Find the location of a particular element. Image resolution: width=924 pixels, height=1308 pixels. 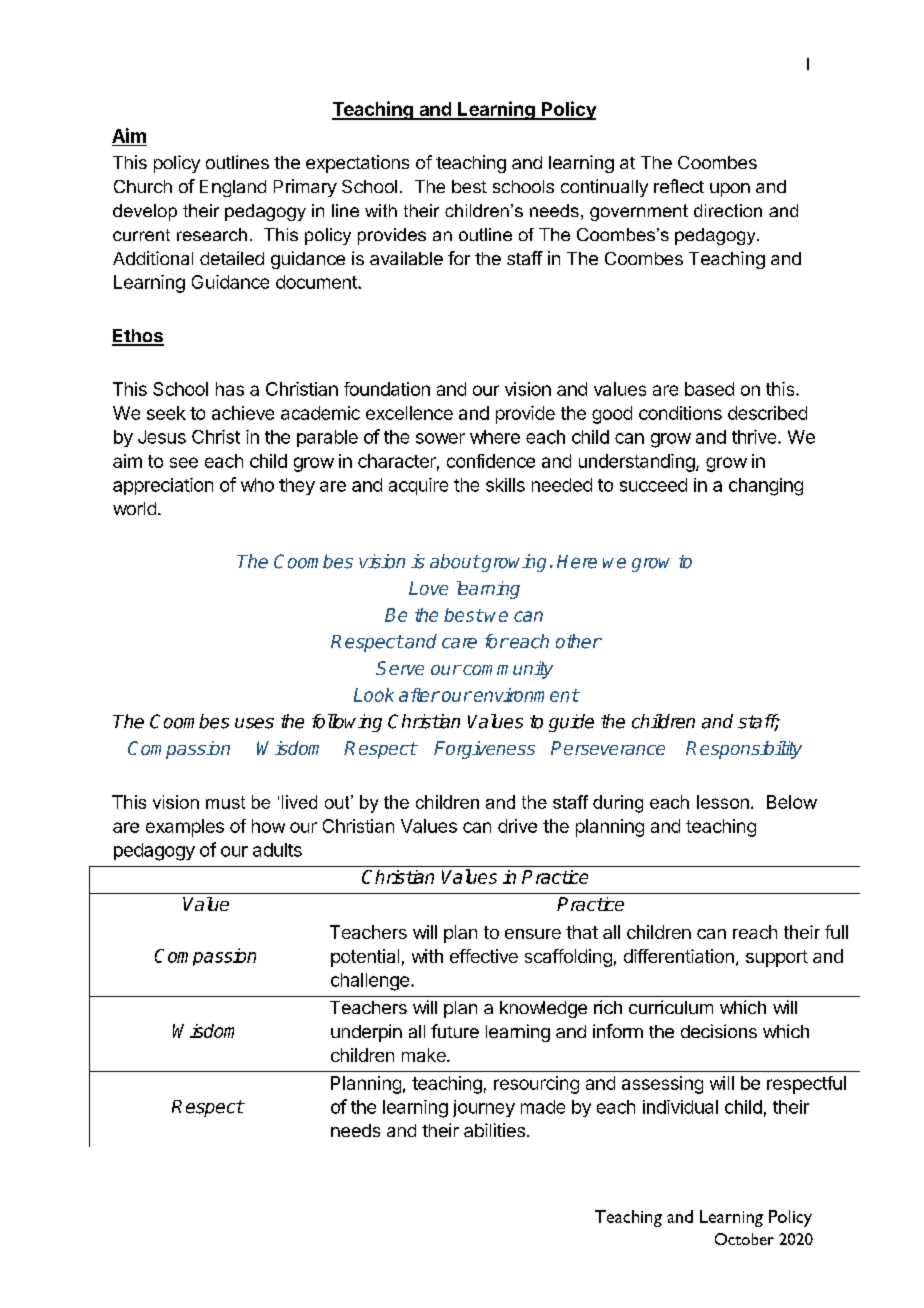

England is located at coordinates (233, 188).
